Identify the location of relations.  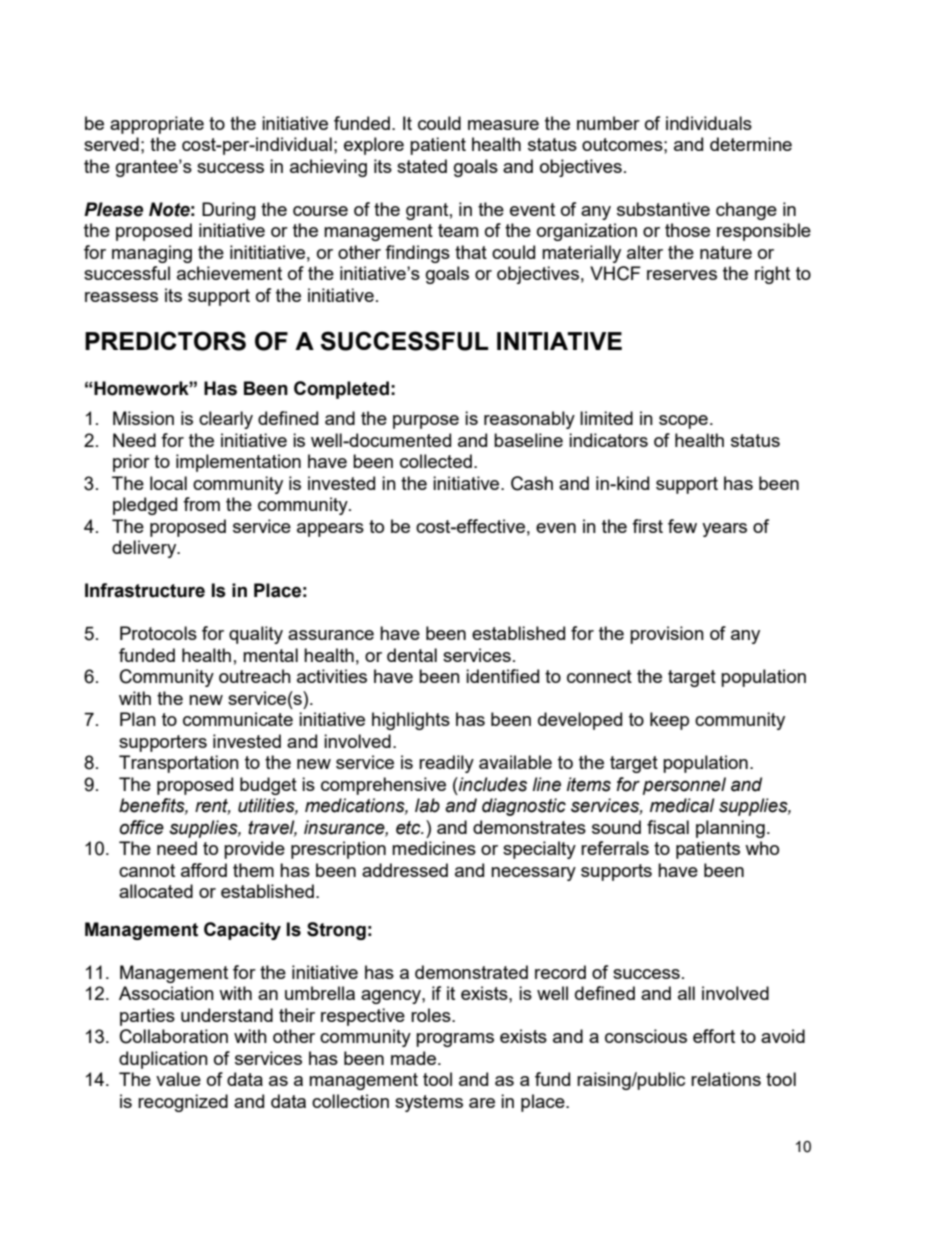
(726, 1079).
